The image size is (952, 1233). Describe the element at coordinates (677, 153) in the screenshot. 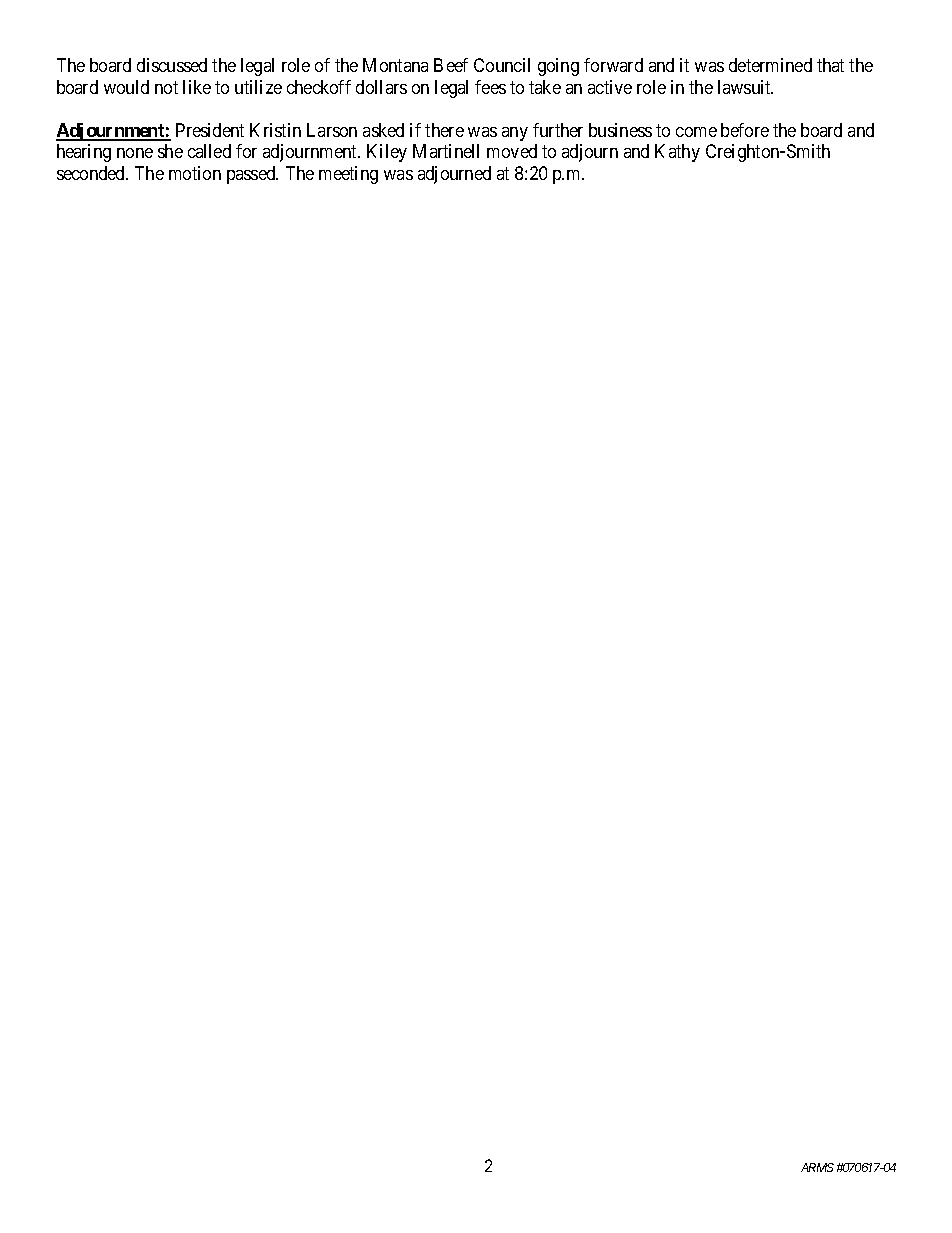

I see `Kathy` at that location.
